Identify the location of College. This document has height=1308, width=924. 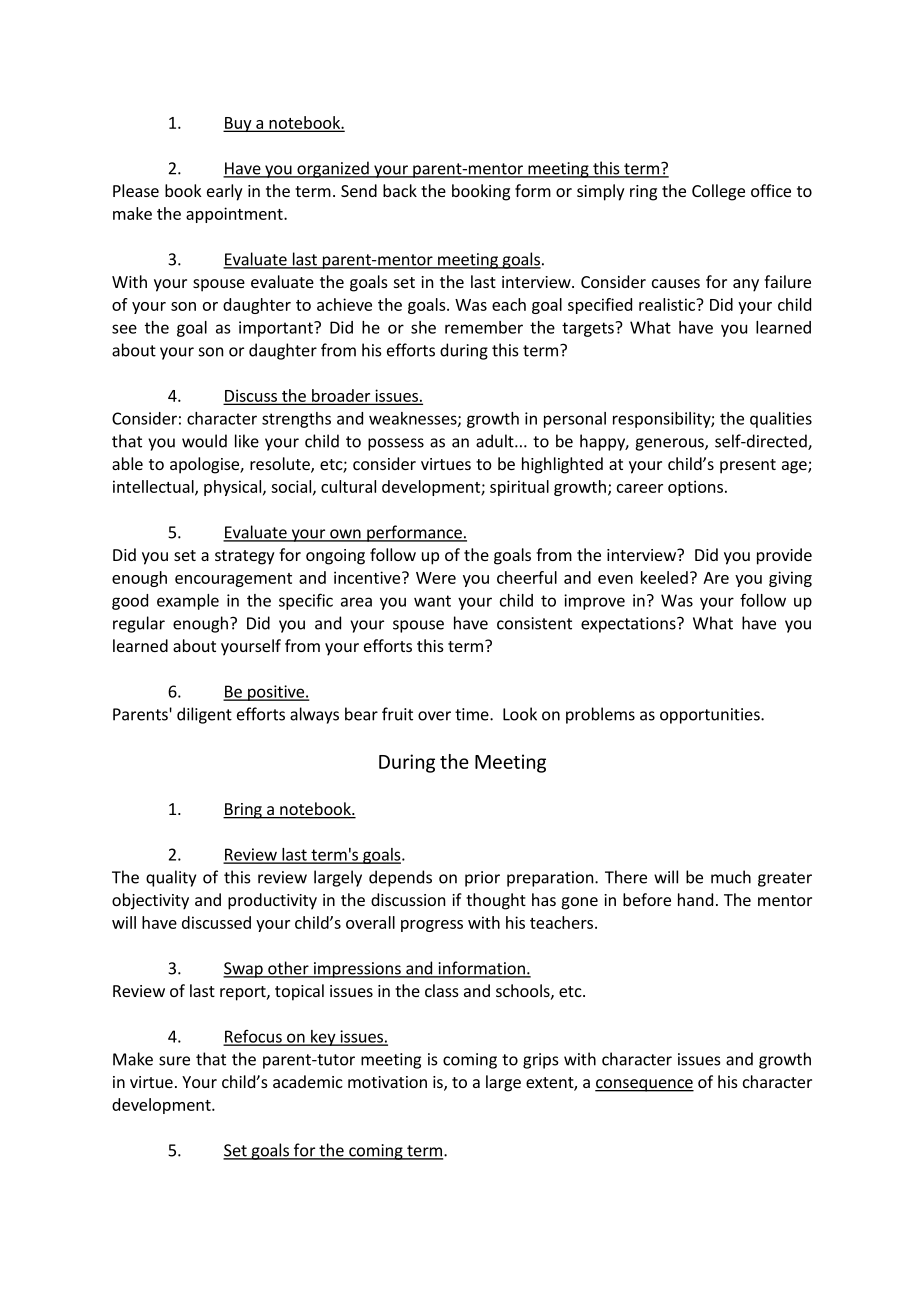
(718, 192).
